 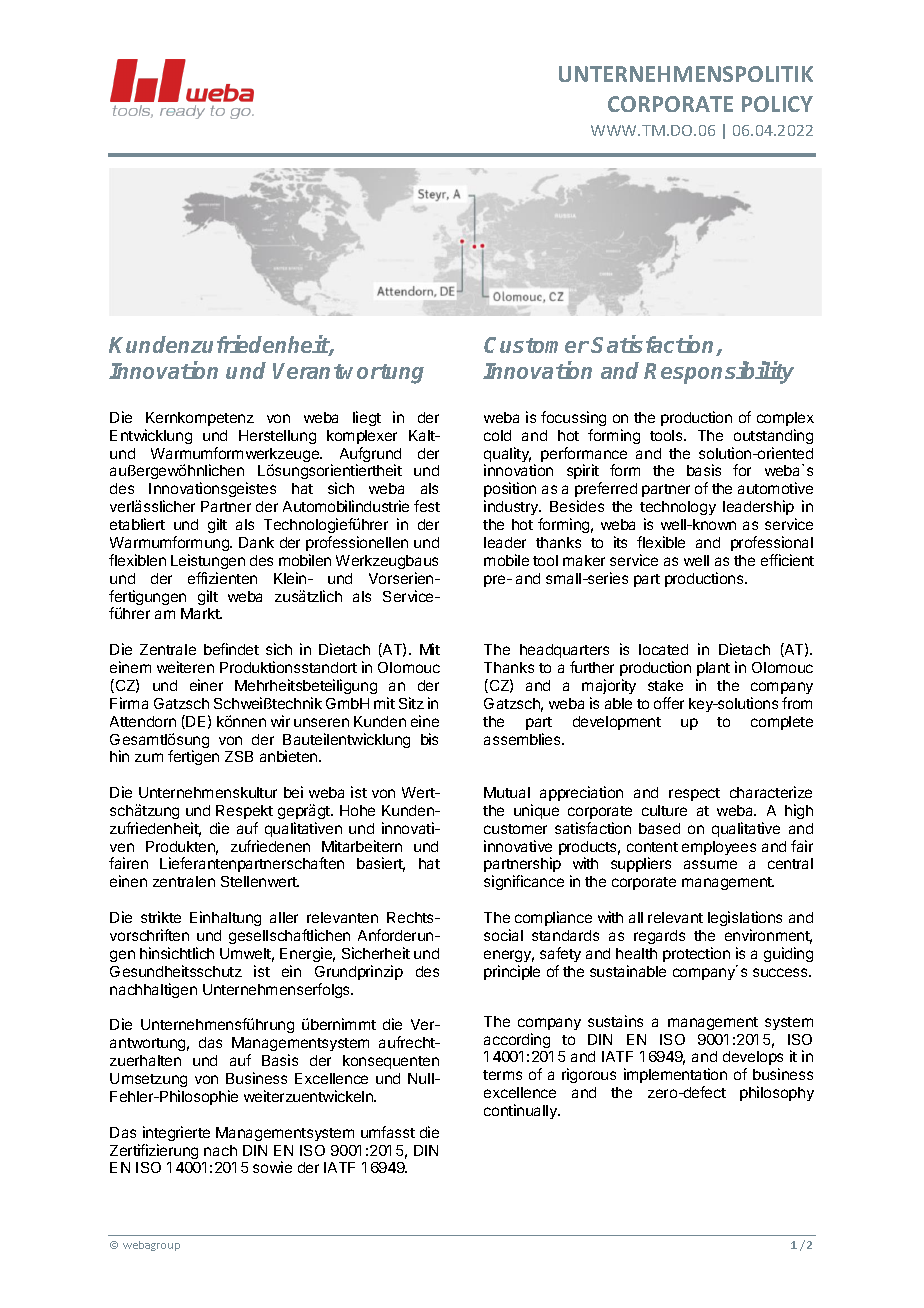 I want to click on POLICY, so click(x=777, y=104).
